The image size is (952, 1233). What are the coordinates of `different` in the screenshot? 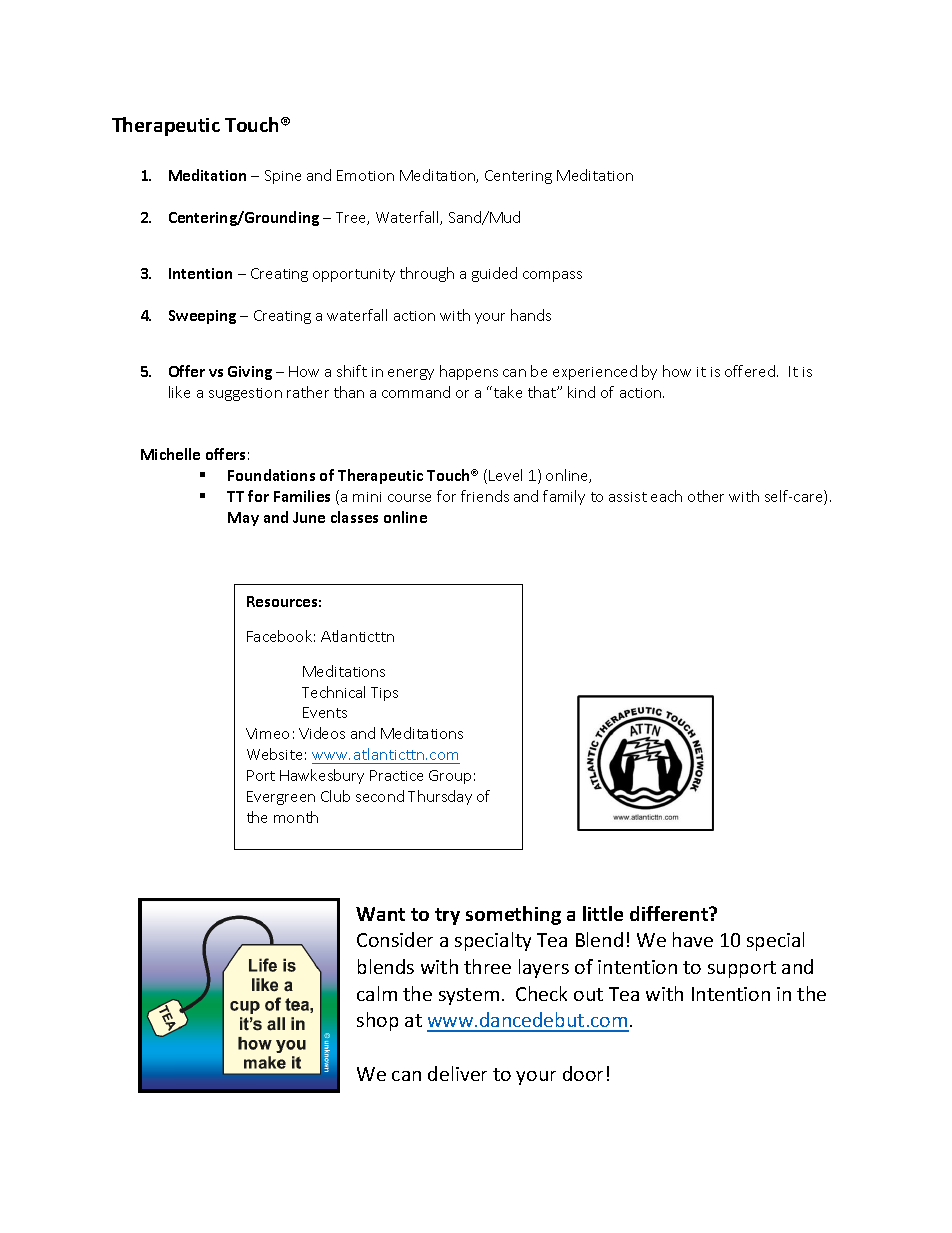 It's located at (670, 913).
